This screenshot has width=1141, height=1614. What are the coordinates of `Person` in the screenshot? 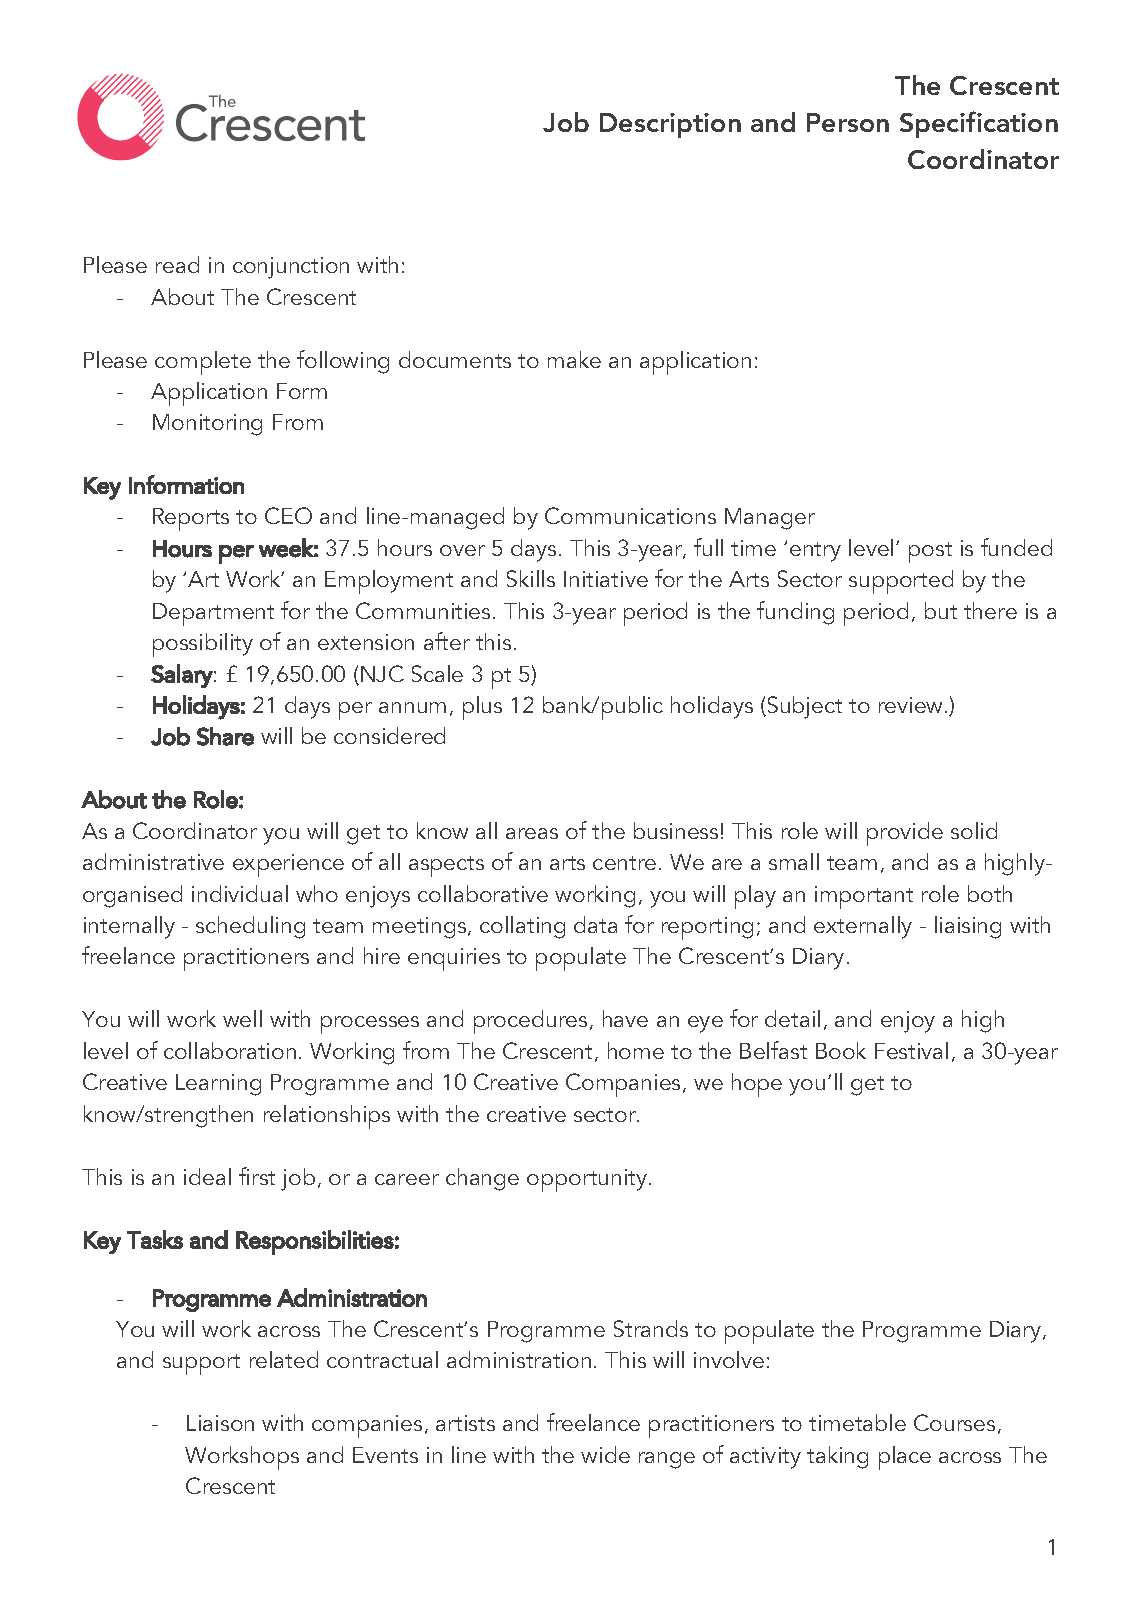 It's located at (848, 122).
